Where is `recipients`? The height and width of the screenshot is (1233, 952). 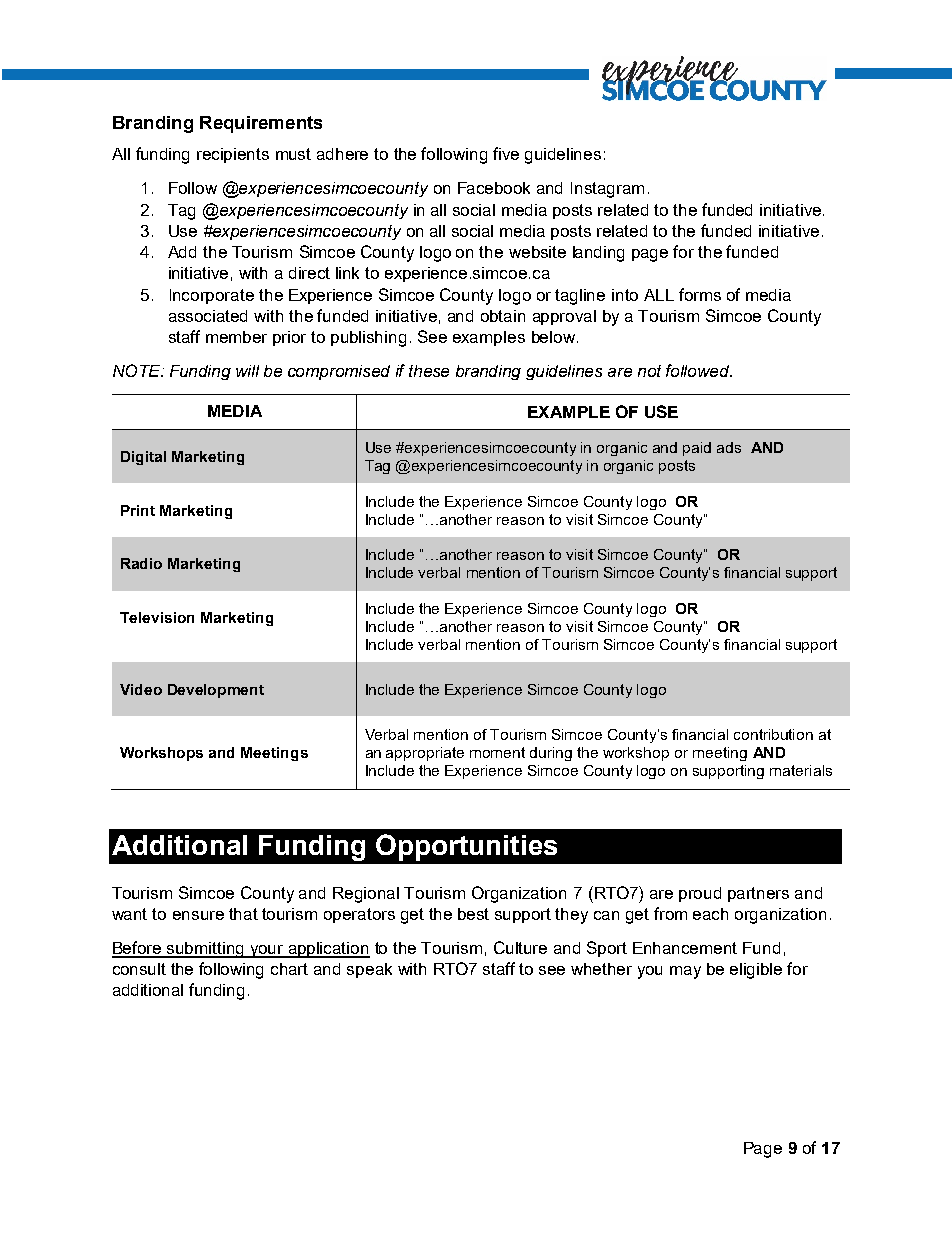 recipients is located at coordinates (233, 155).
